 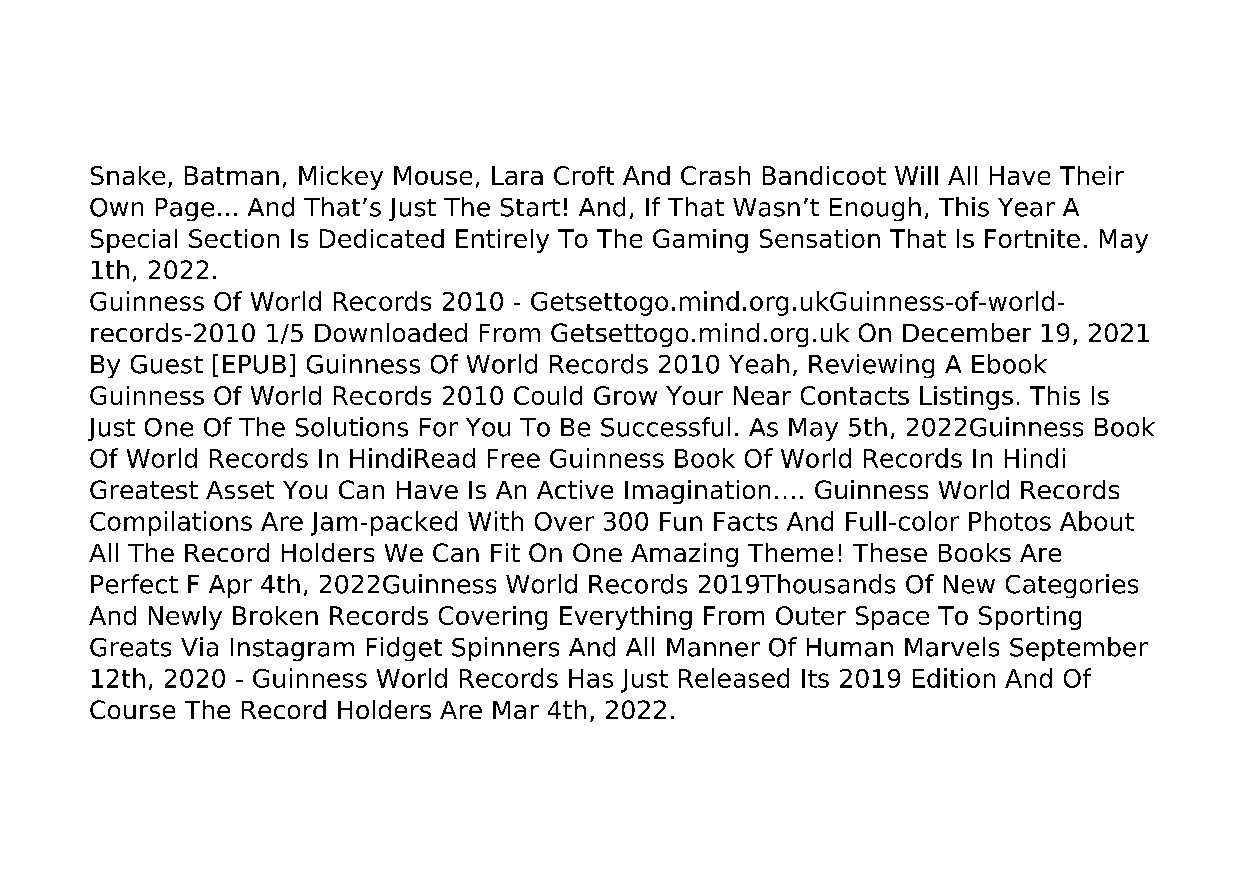 What do you see at coordinates (1010, 521) in the screenshot?
I see `Photos` at bounding box center [1010, 521].
